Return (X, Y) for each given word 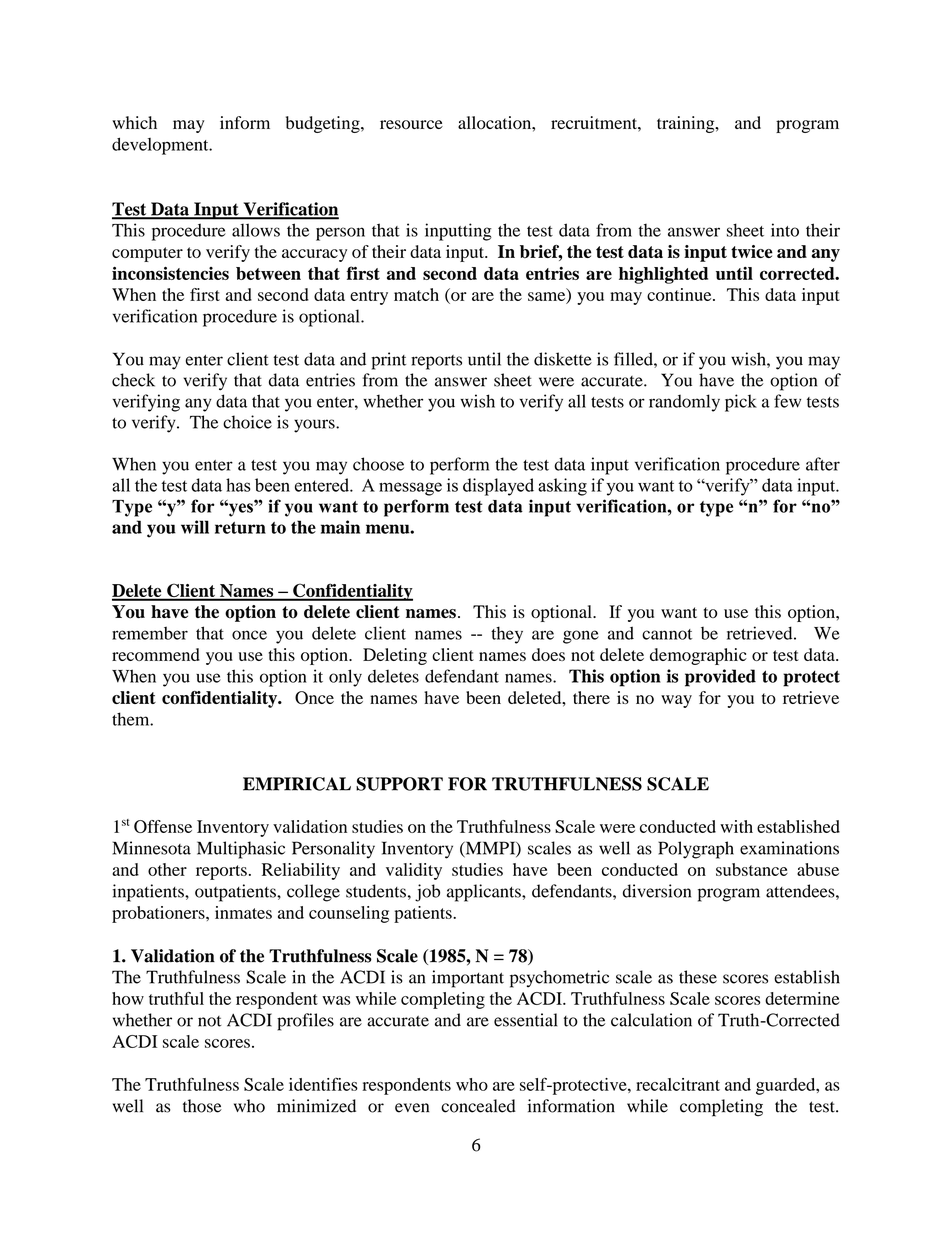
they (507, 635)
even (412, 1108)
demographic (698, 656)
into (785, 230)
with (736, 826)
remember (150, 633)
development (161, 146)
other (167, 869)
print (388, 361)
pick (741, 403)
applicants (485, 893)
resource (411, 124)
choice (247, 422)
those (202, 1106)
